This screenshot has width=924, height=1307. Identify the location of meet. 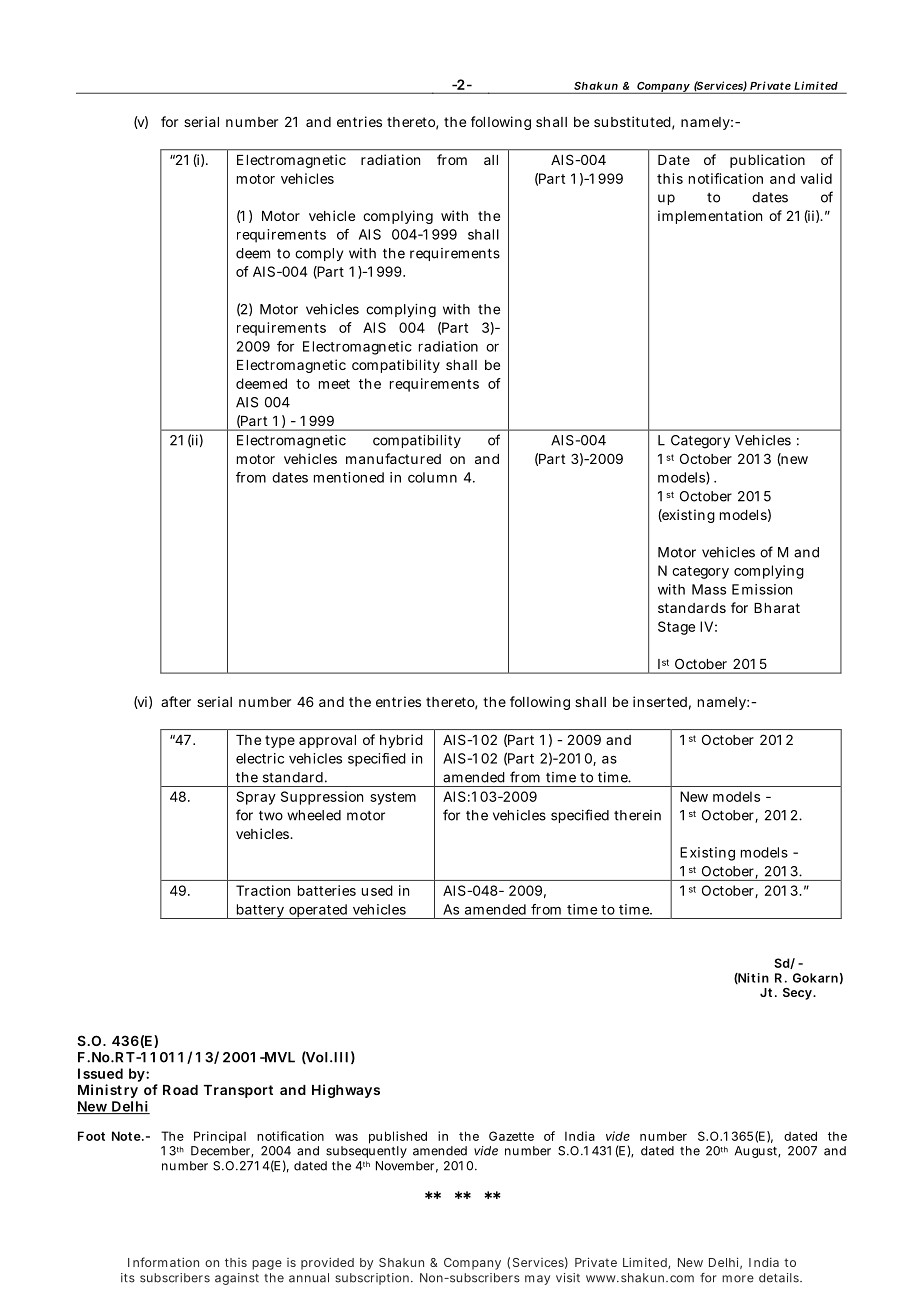
(334, 384).
